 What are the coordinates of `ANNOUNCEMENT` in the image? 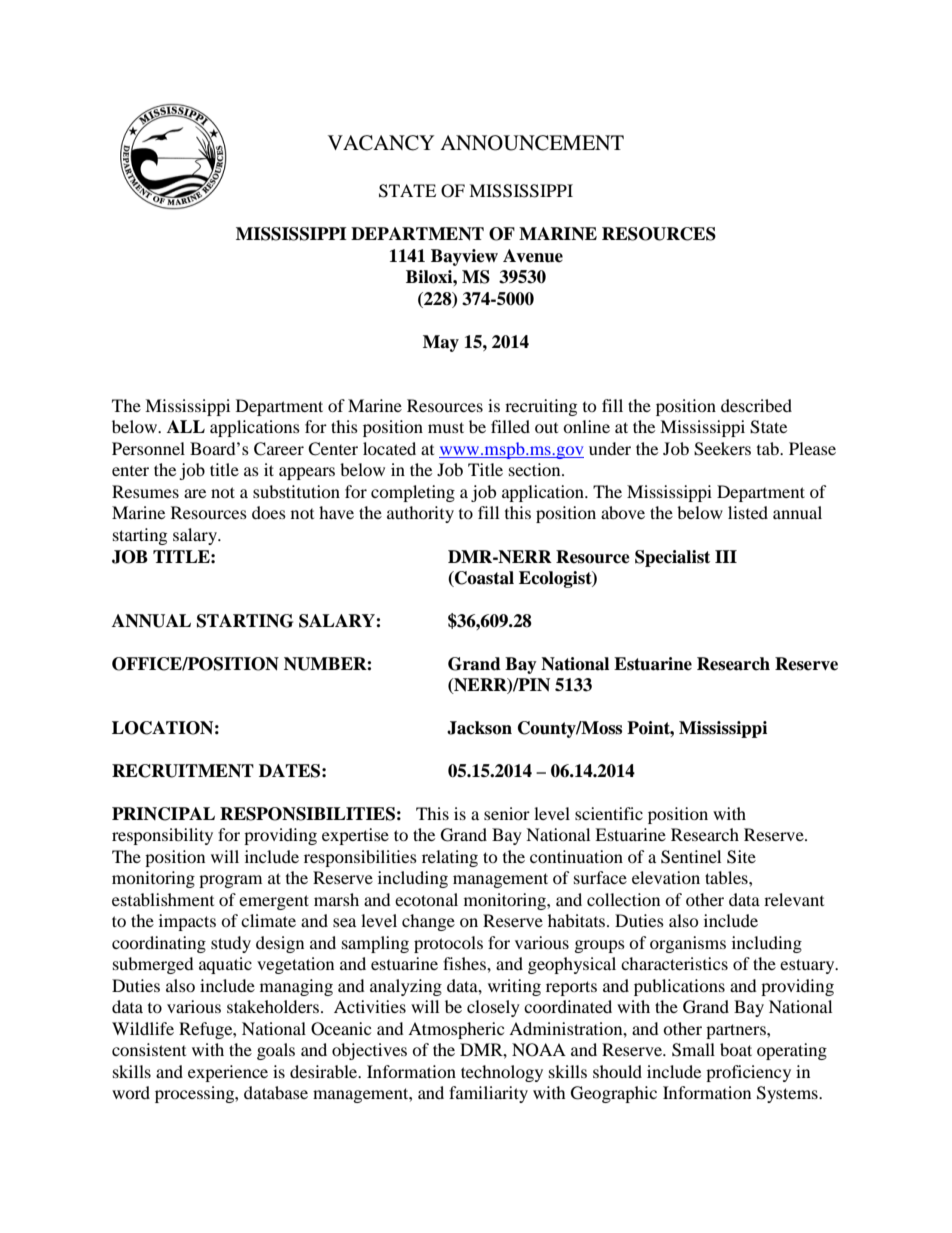 It's located at (532, 143).
